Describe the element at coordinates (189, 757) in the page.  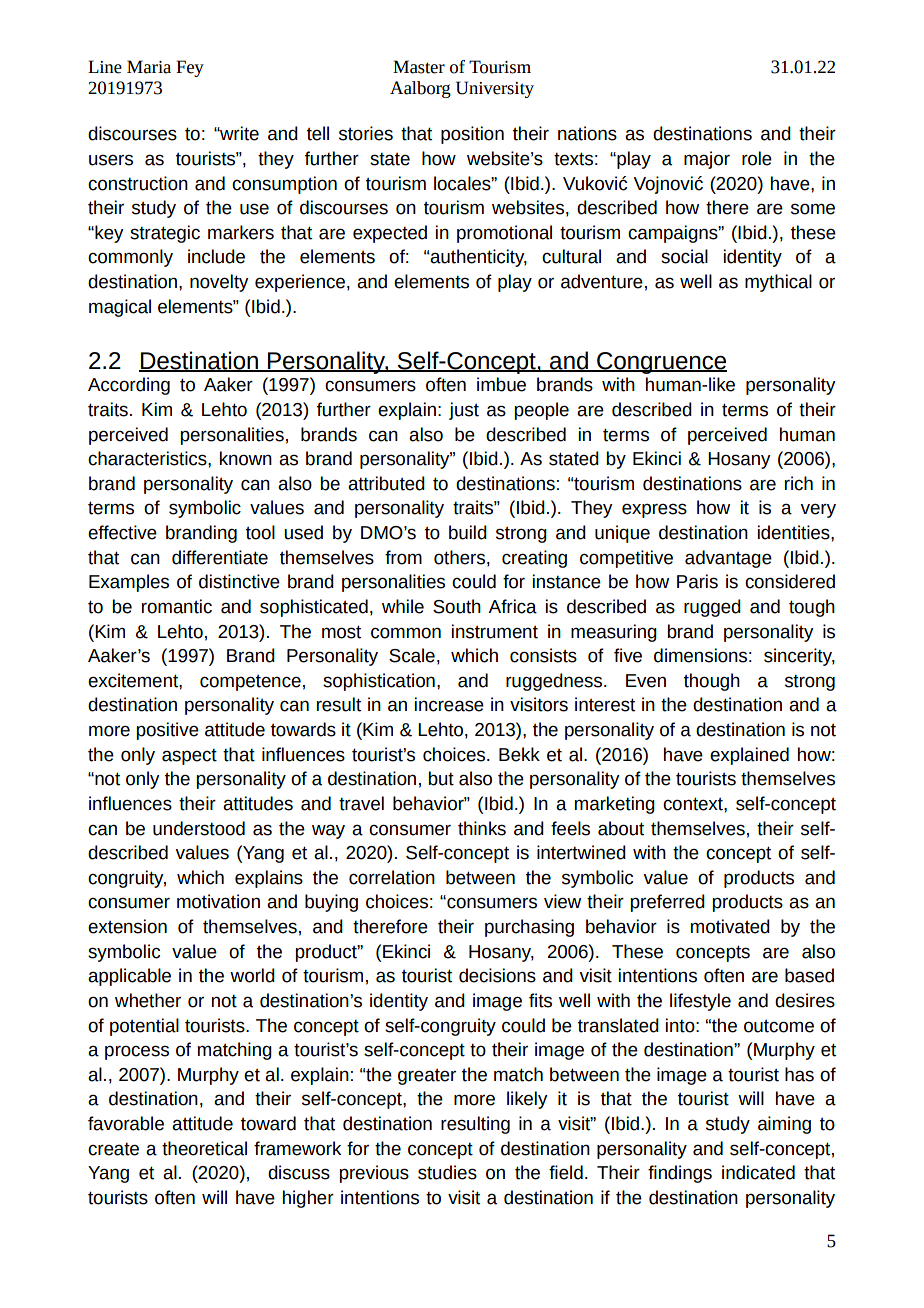
I see `aspect` at that location.
